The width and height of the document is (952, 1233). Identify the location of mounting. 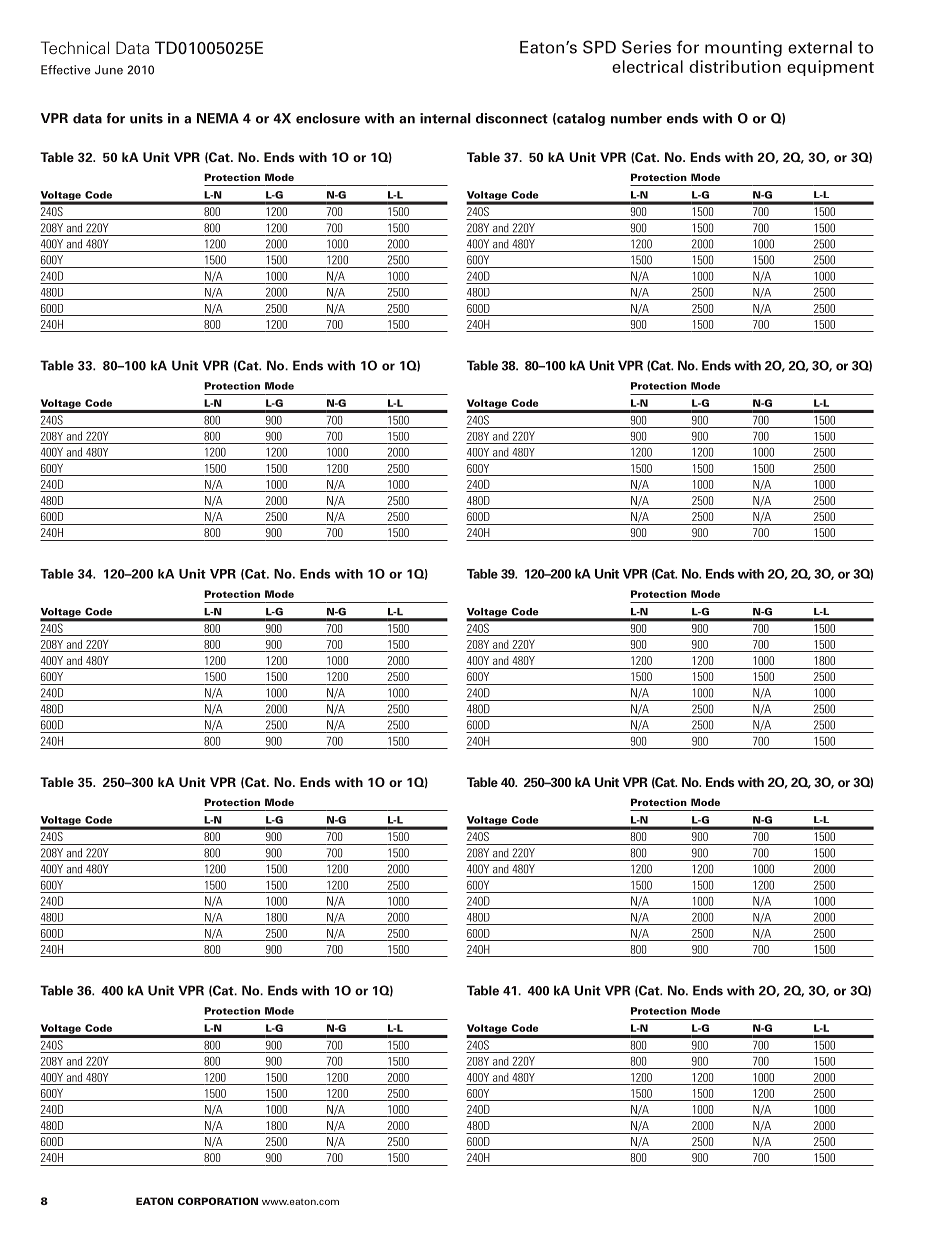
(743, 49).
